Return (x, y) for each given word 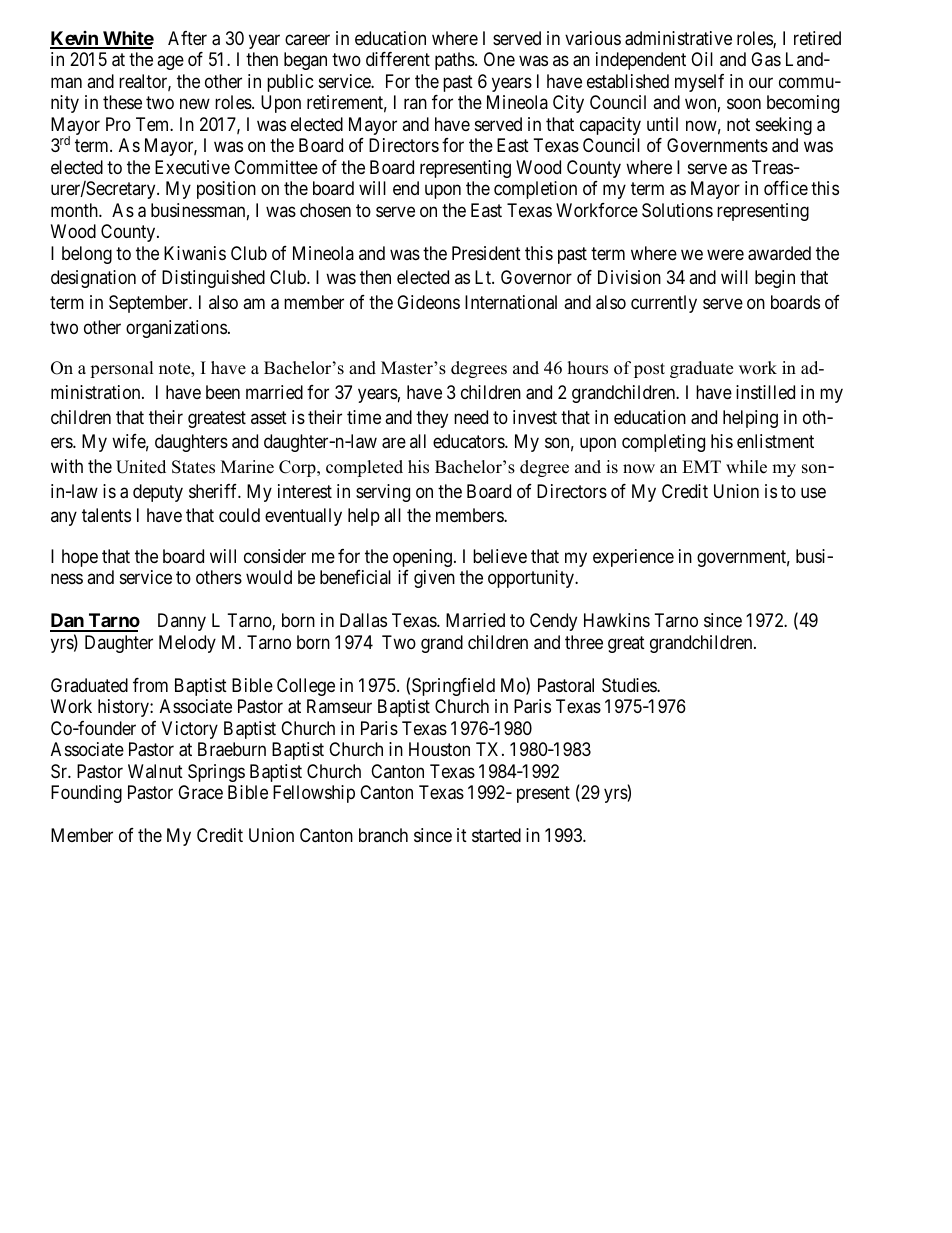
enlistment (775, 441)
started (496, 835)
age (170, 63)
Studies (630, 685)
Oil (702, 59)
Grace (200, 792)
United (141, 467)
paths (455, 61)
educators (469, 441)
